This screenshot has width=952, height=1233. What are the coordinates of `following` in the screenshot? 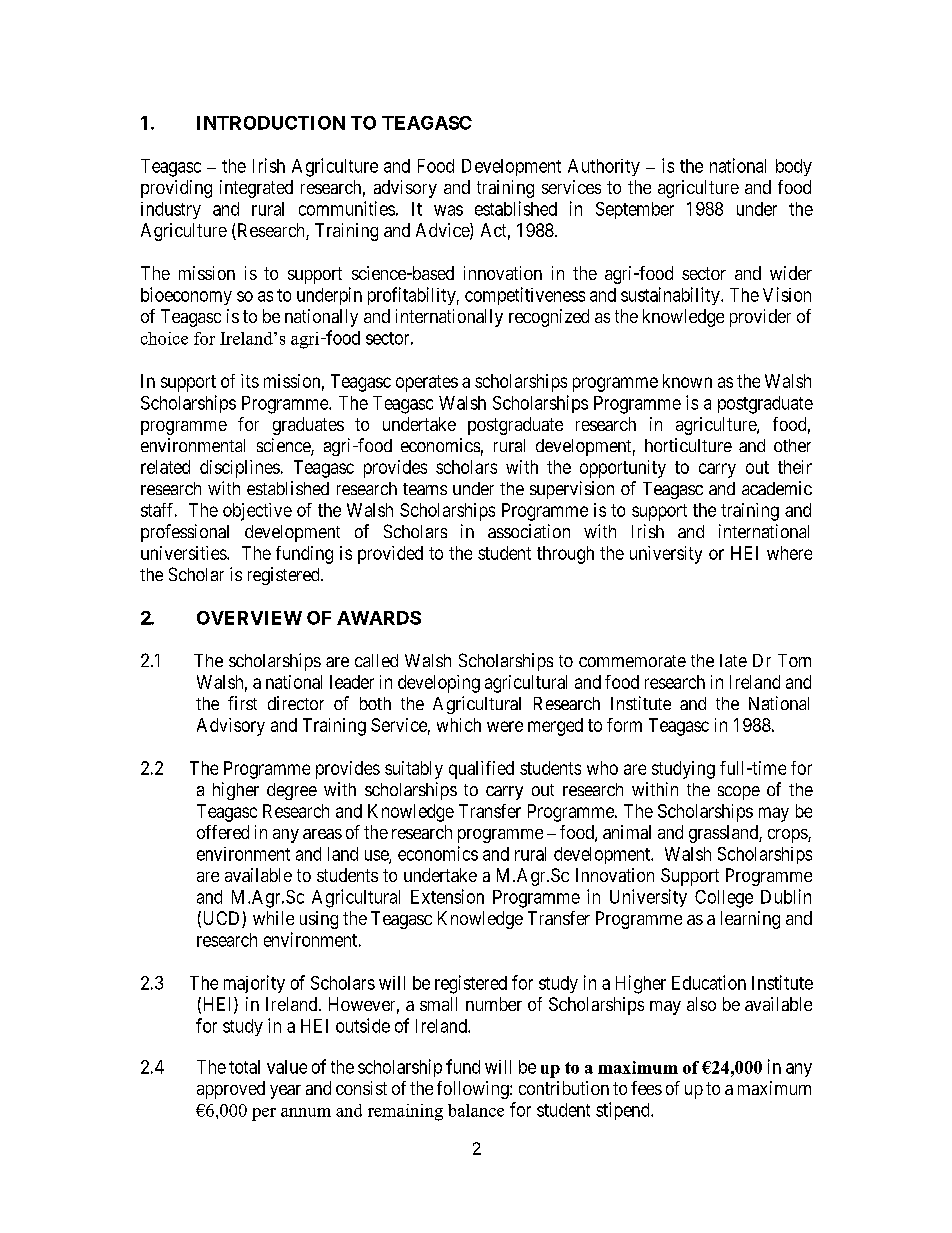 It's located at (474, 1090).
